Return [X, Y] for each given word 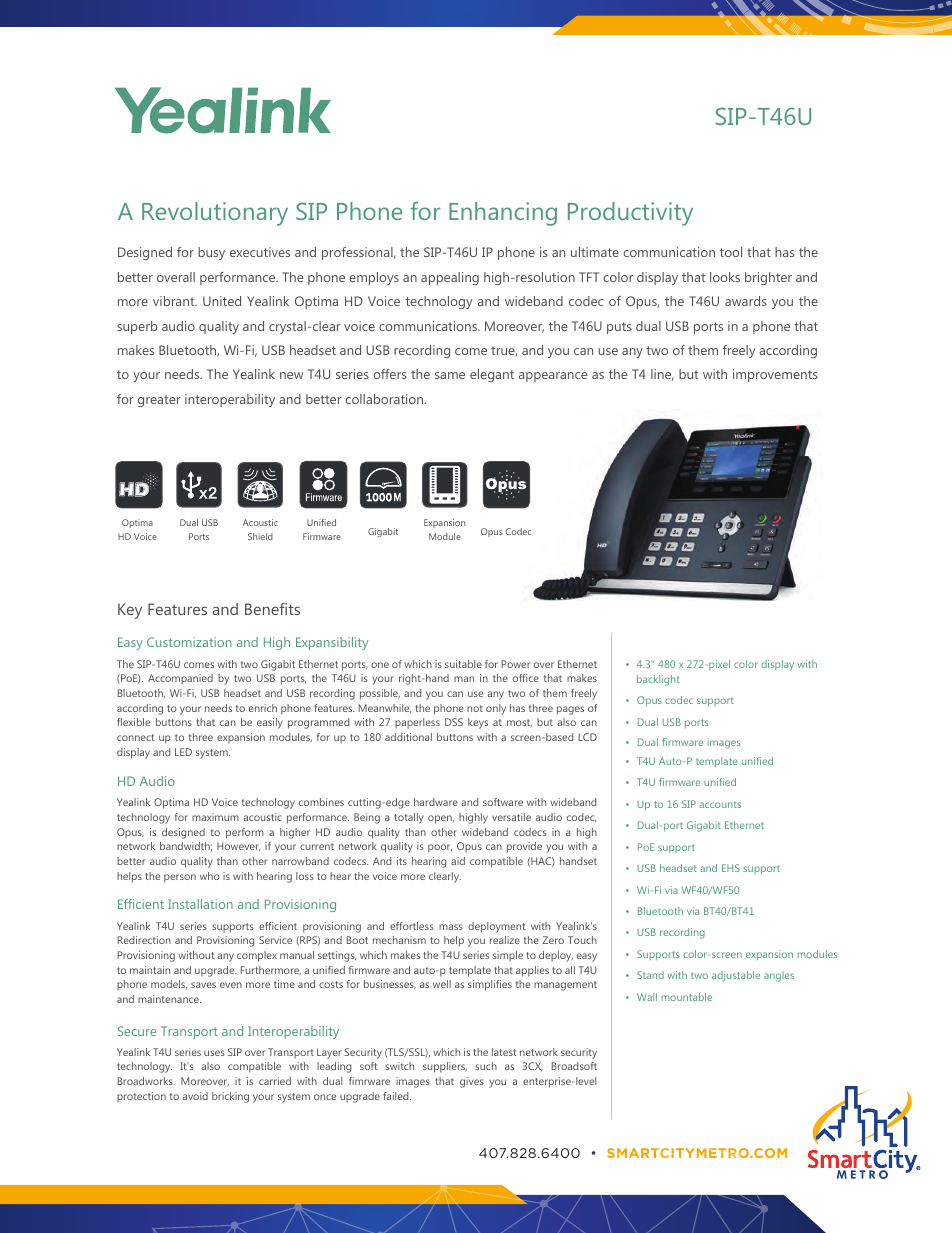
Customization [189, 642]
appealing [450, 278]
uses [214, 1053]
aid [458, 861]
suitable [463, 664]
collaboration [385, 399]
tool [731, 252]
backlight [658, 680]
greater [159, 401]
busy [211, 253]
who [210, 876]
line [662, 375]
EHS [731, 868]
